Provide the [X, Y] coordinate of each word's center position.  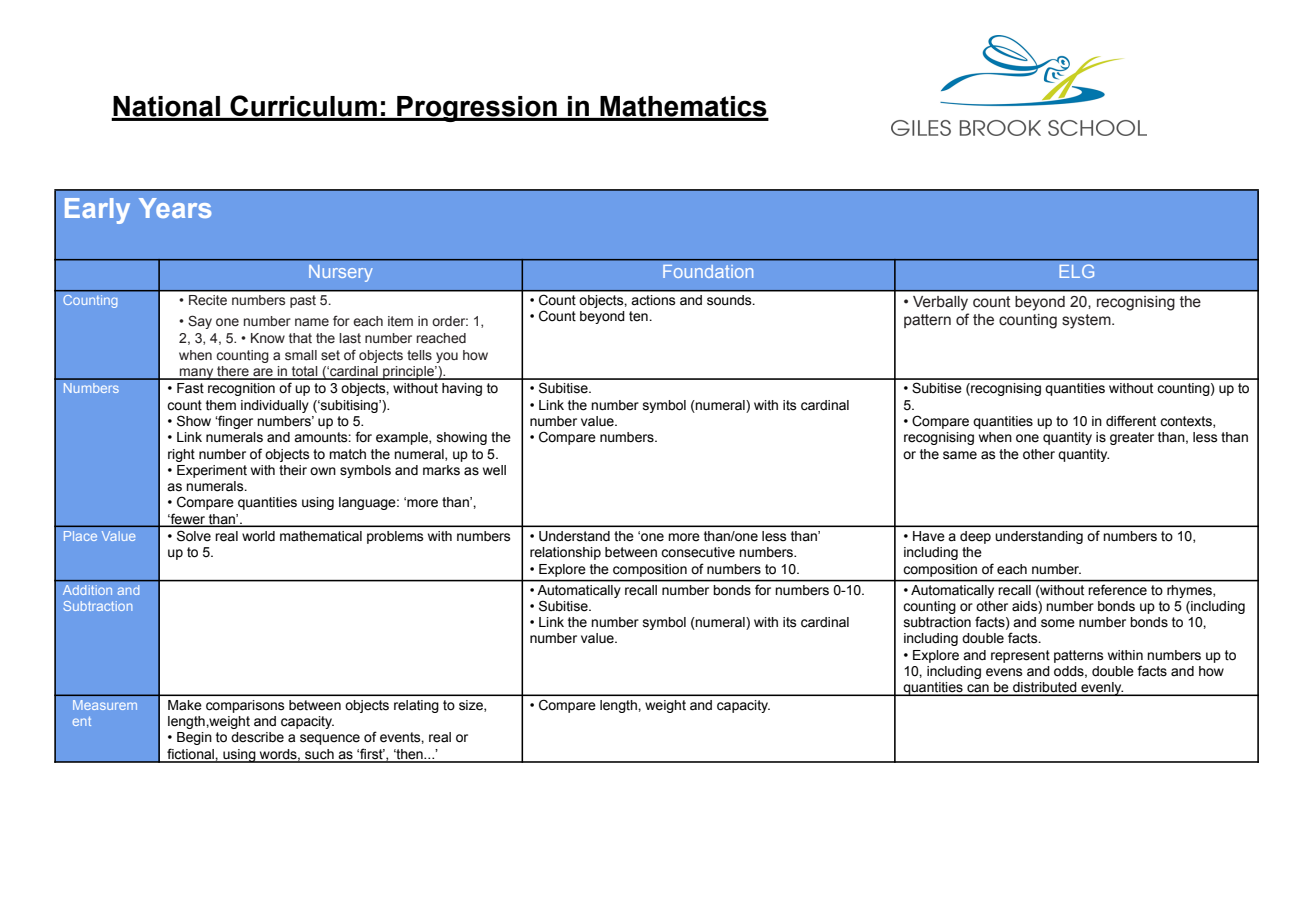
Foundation [708, 271]
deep [975, 537]
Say [200, 322]
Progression [477, 109]
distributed [1045, 688]
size [472, 706]
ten [639, 316]
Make [184, 705]
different [1131, 421]
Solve [194, 536]
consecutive [698, 552]
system [1087, 321]
